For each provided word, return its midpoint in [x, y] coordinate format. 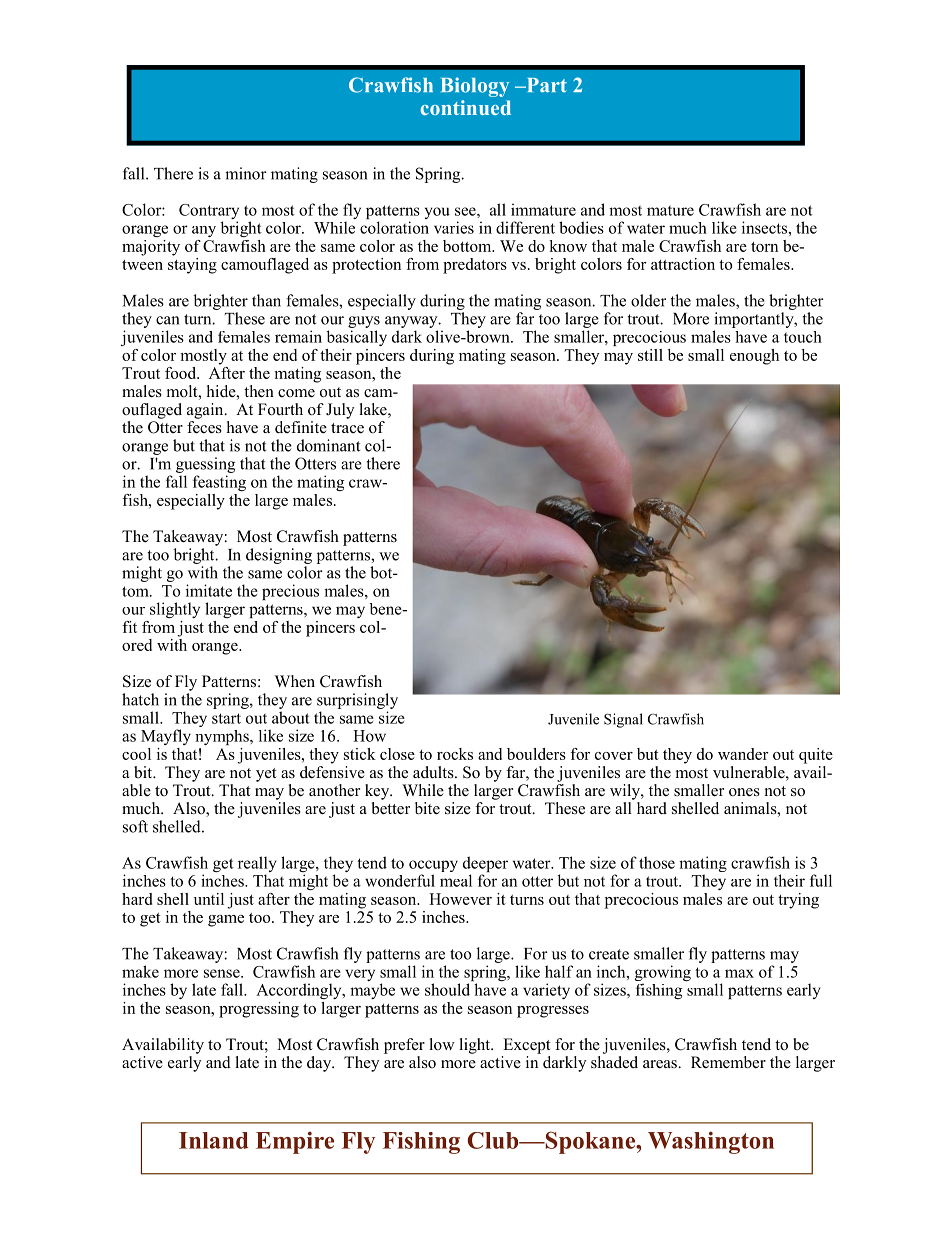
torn [764, 247]
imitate [209, 590]
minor [246, 173]
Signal [623, 720]
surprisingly [357, 701]
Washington [711, 1142]
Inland [214, 1140]
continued [465, 107]
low [442, 1044]
